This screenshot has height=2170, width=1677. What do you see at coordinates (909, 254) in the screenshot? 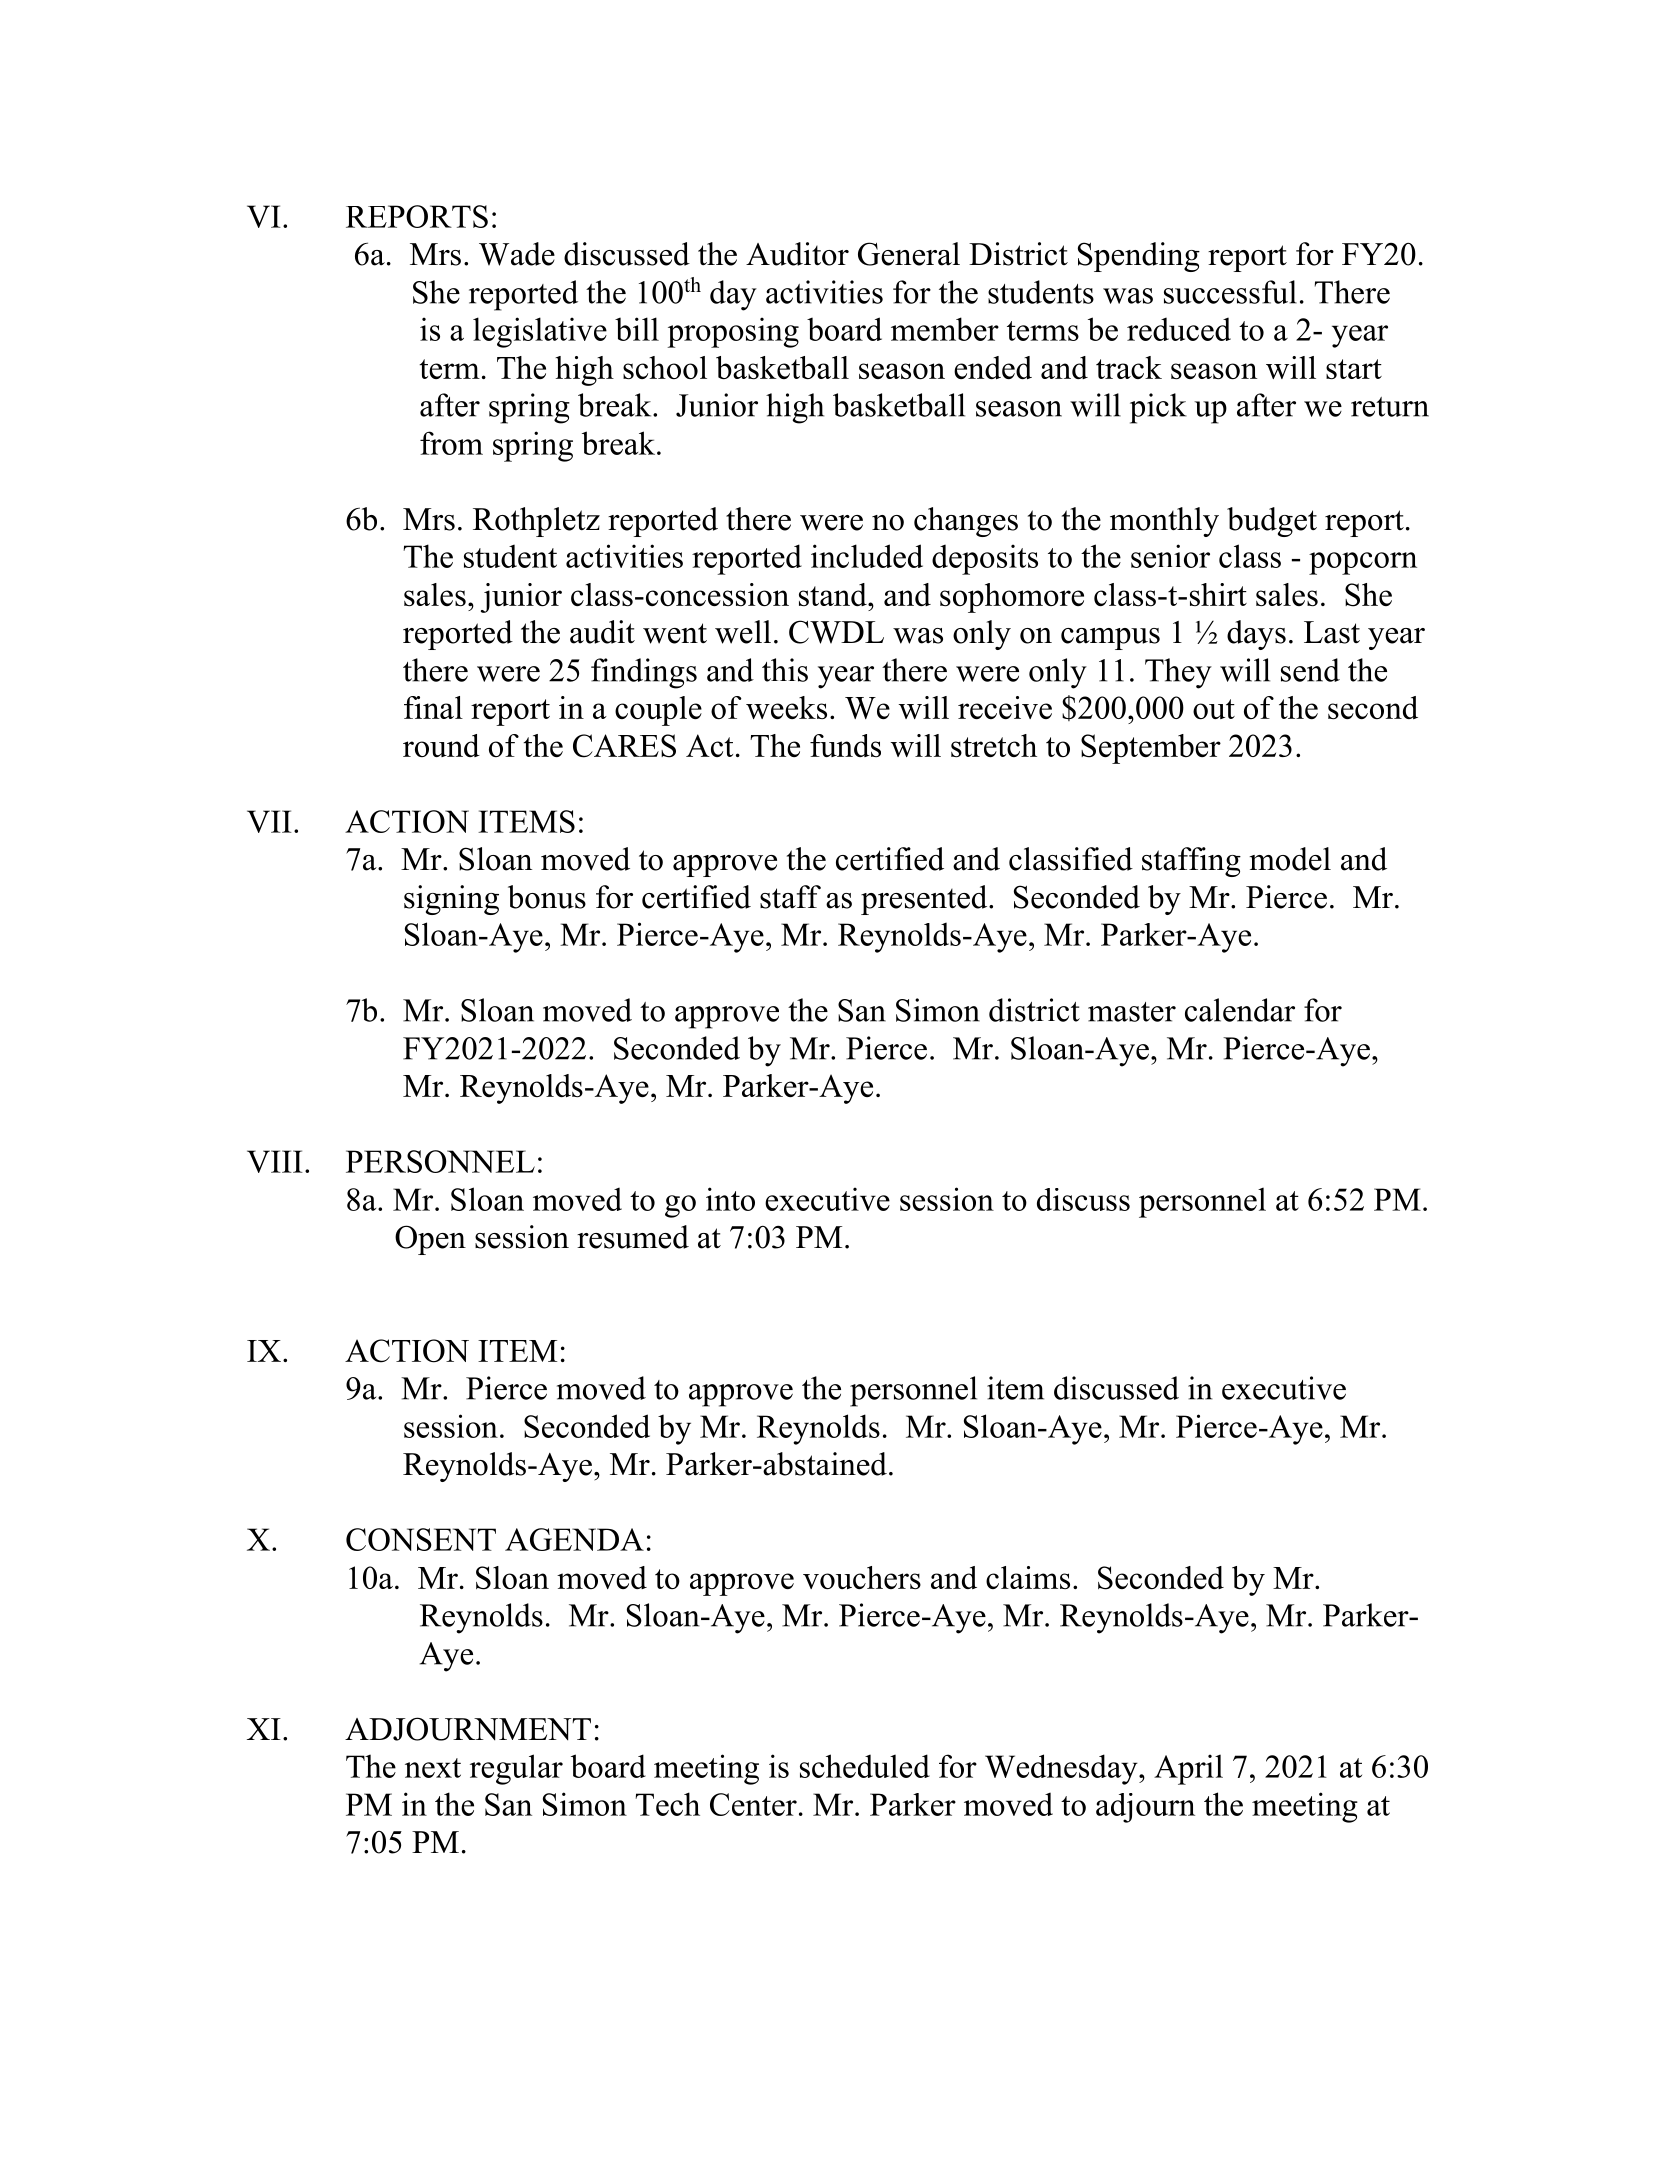
I see `General` at bounding box center [909, 254].
